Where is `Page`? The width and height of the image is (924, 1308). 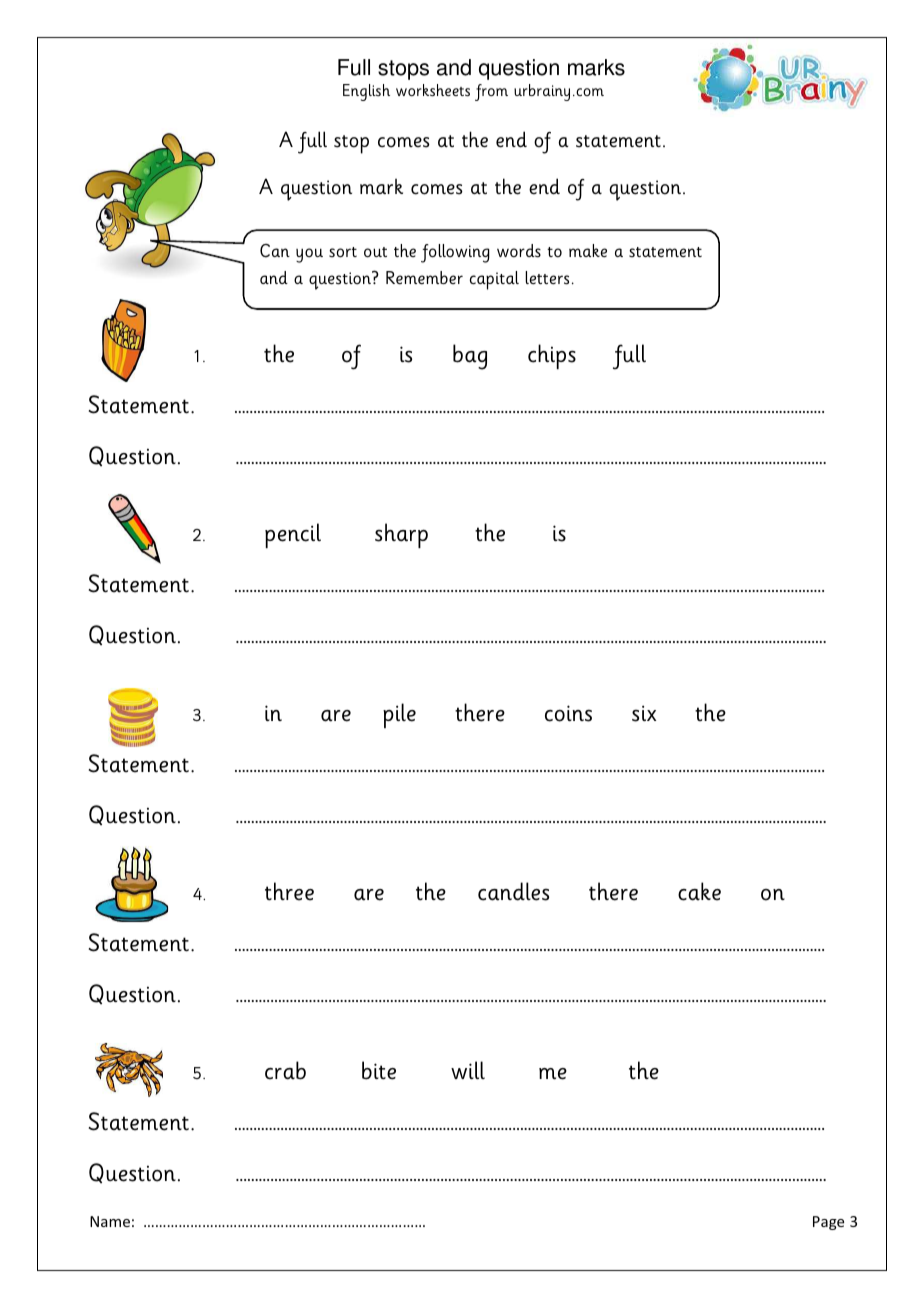
Page is located at coordinates (828, 1223).
